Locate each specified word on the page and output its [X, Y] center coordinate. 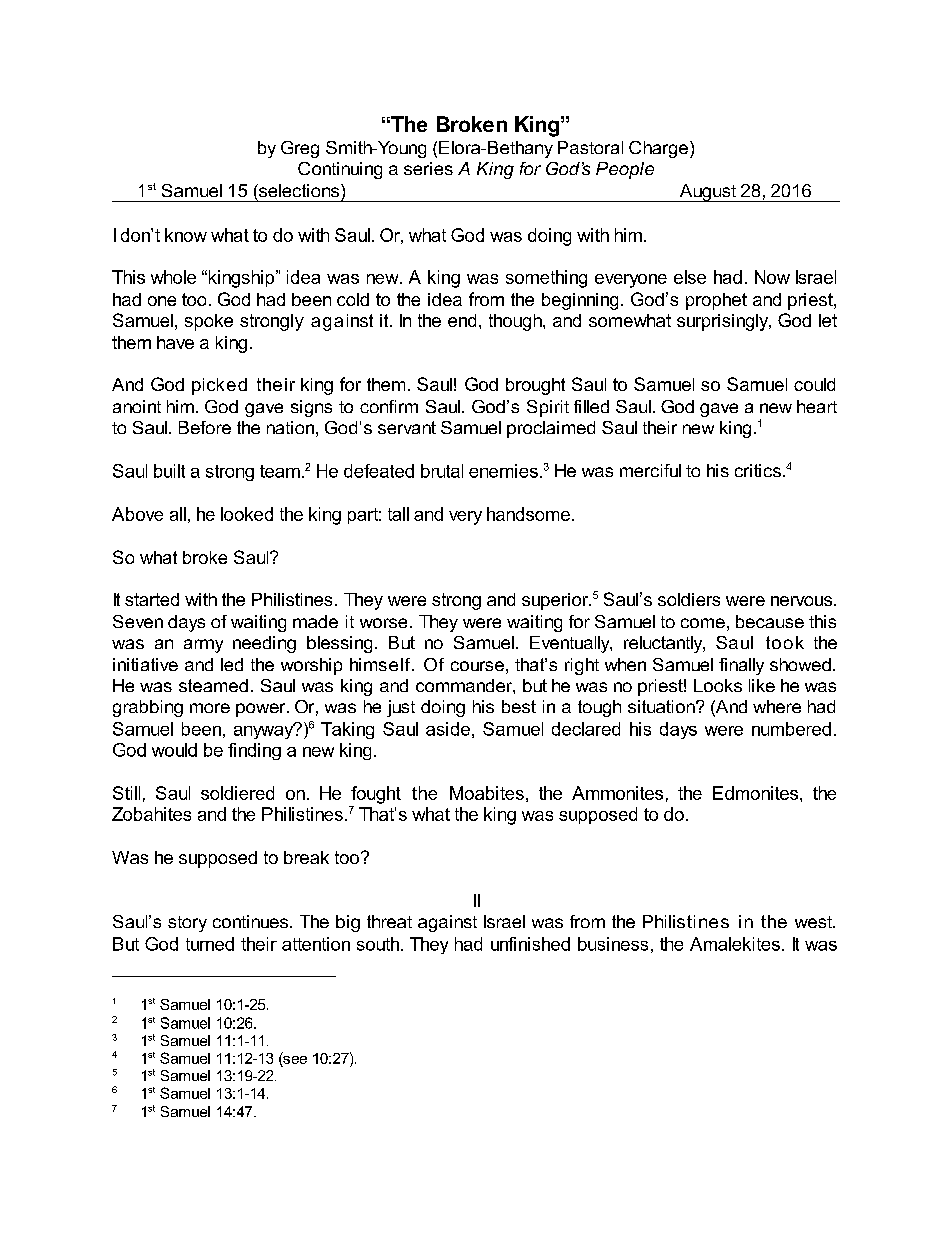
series [428, 168]
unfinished [530, 944]
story [187, 924]
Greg [300, 149]
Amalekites [735, 944]
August [708, 193]
